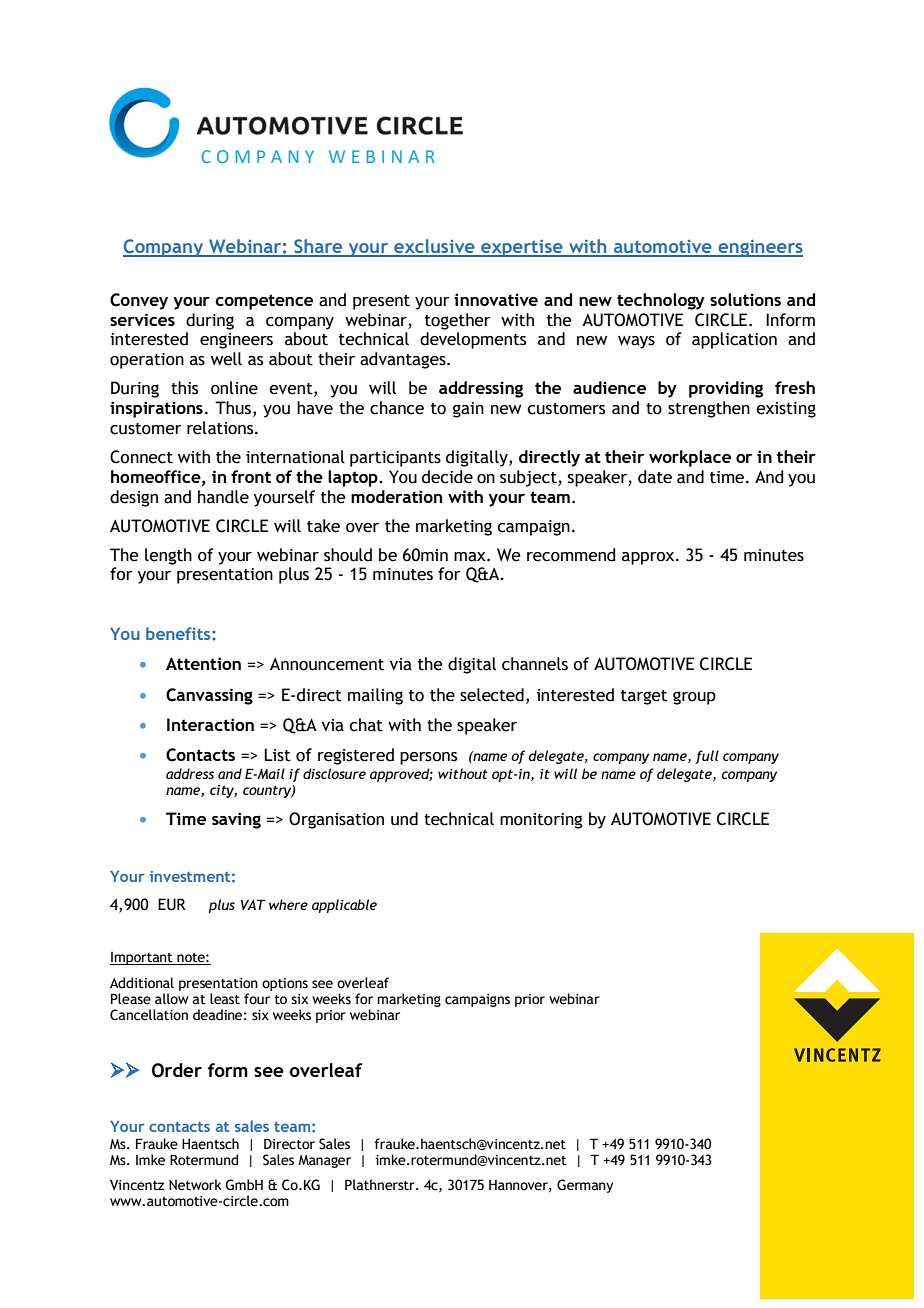  Describe the element at coordinates (168, 556) in the screenshot. I see `length` at that location.
